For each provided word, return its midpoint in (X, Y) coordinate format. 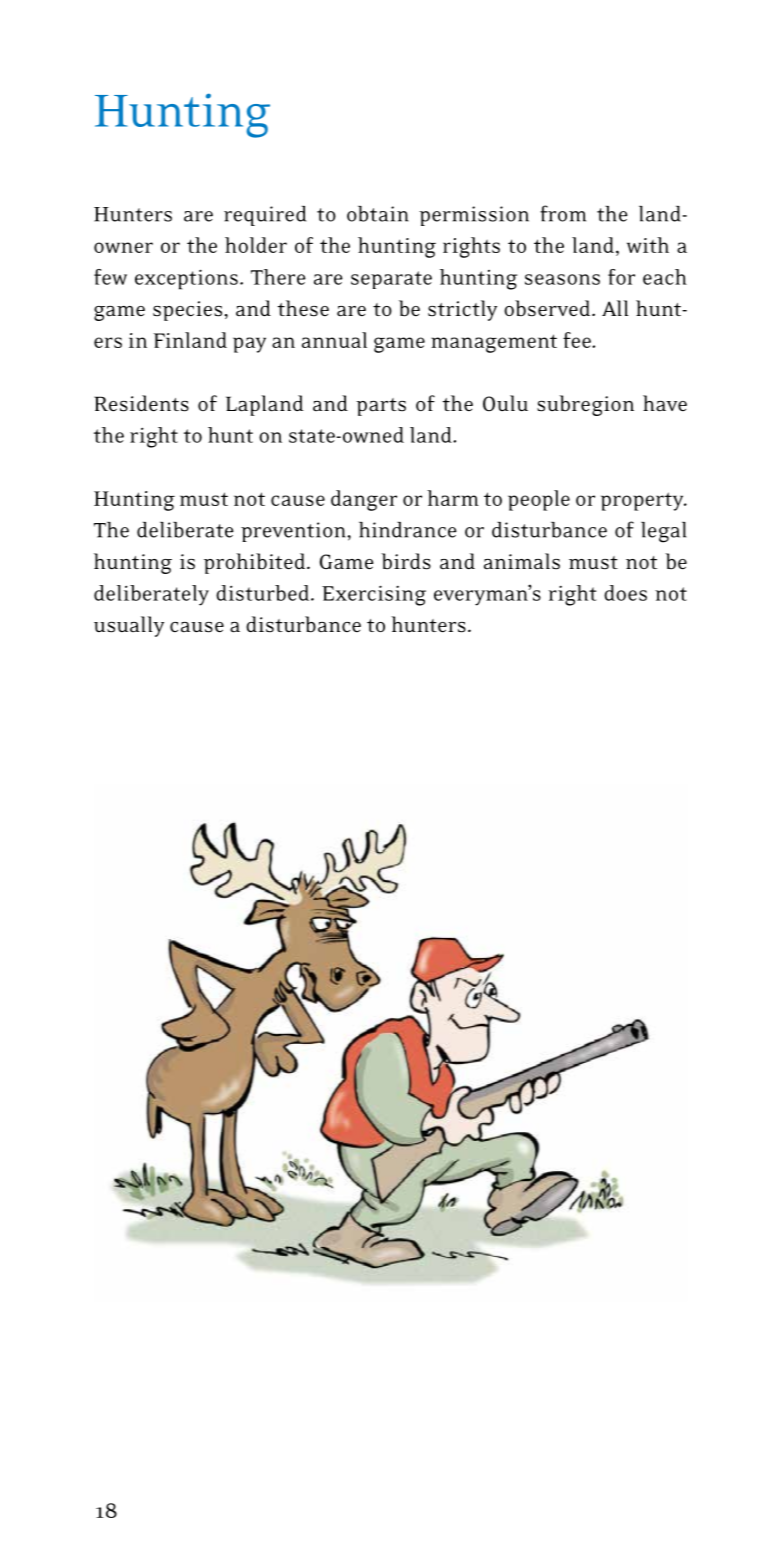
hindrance (408, 530)
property (643, 501)
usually (129, 626)
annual (334, 340)
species (189, 311)
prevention (294, 532)
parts (381, 407)
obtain (377, 214)
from (563, 213)
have (665, 403)
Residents (141, 403)
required (265, 216)
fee (578, 340)
